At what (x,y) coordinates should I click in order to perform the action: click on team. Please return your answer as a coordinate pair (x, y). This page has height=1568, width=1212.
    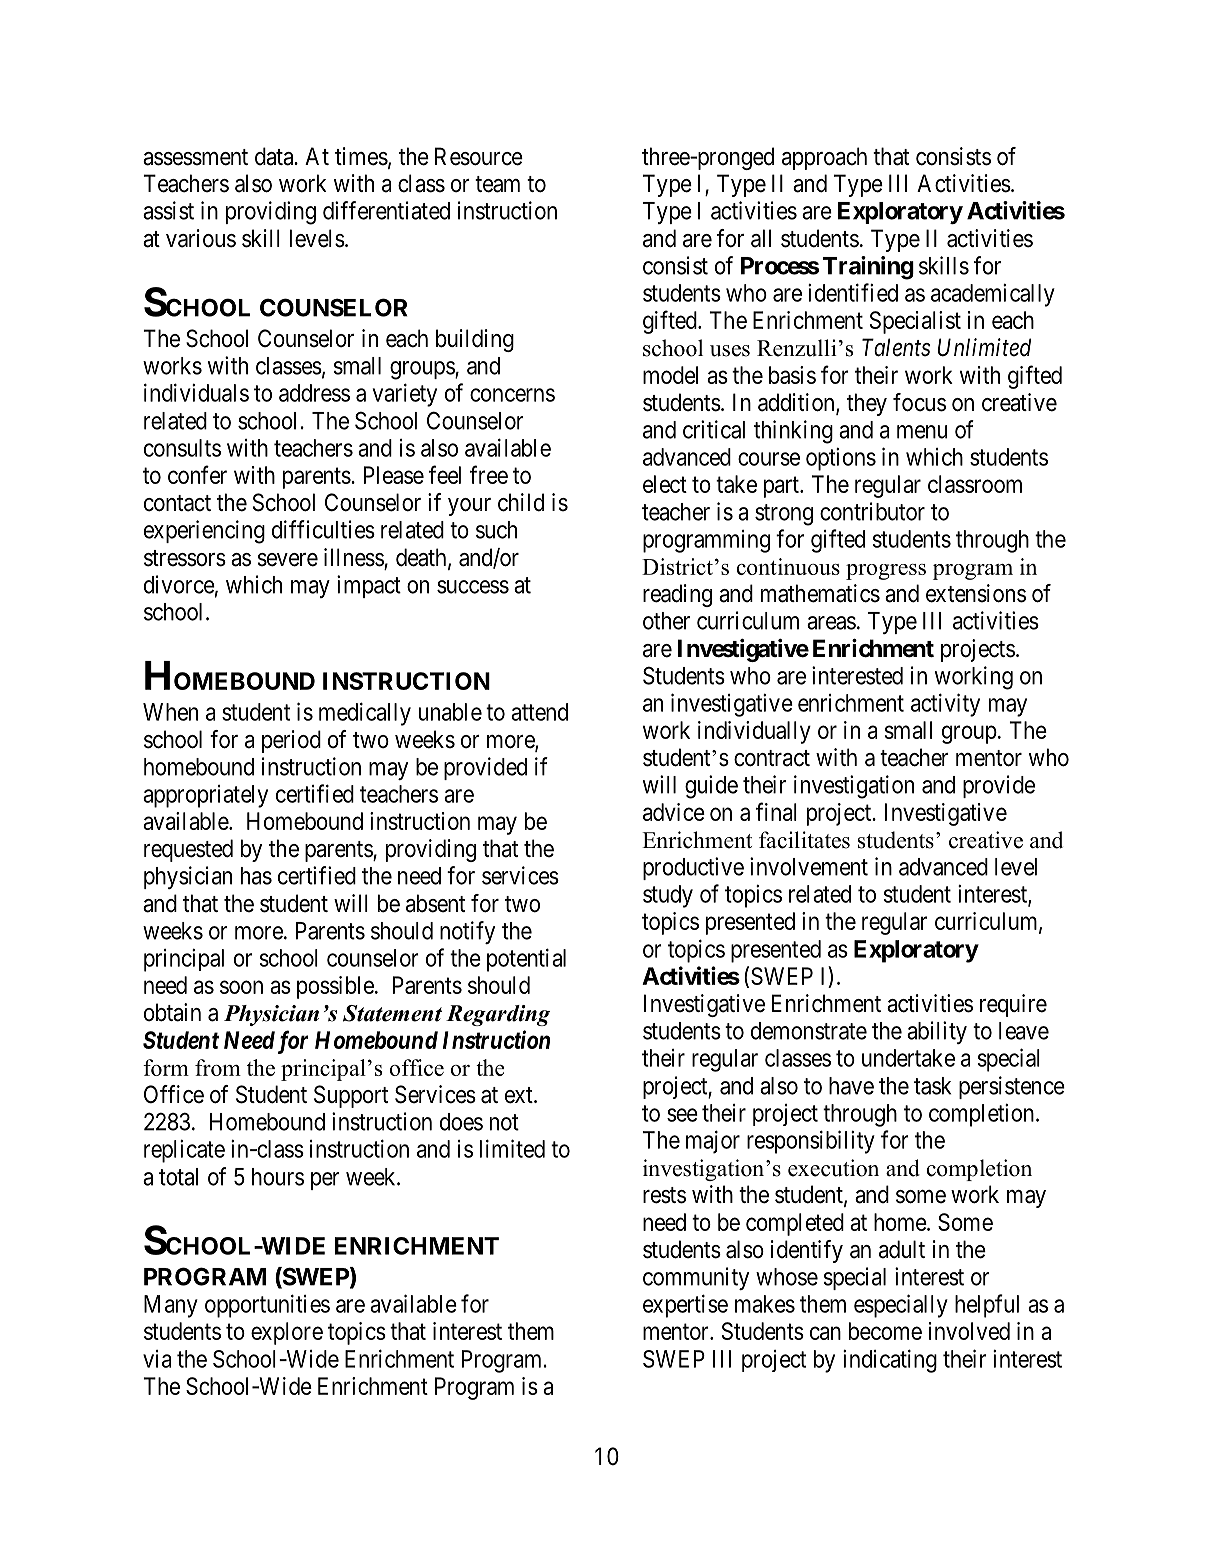
    Looking at the image, I should click on (497, 184).
